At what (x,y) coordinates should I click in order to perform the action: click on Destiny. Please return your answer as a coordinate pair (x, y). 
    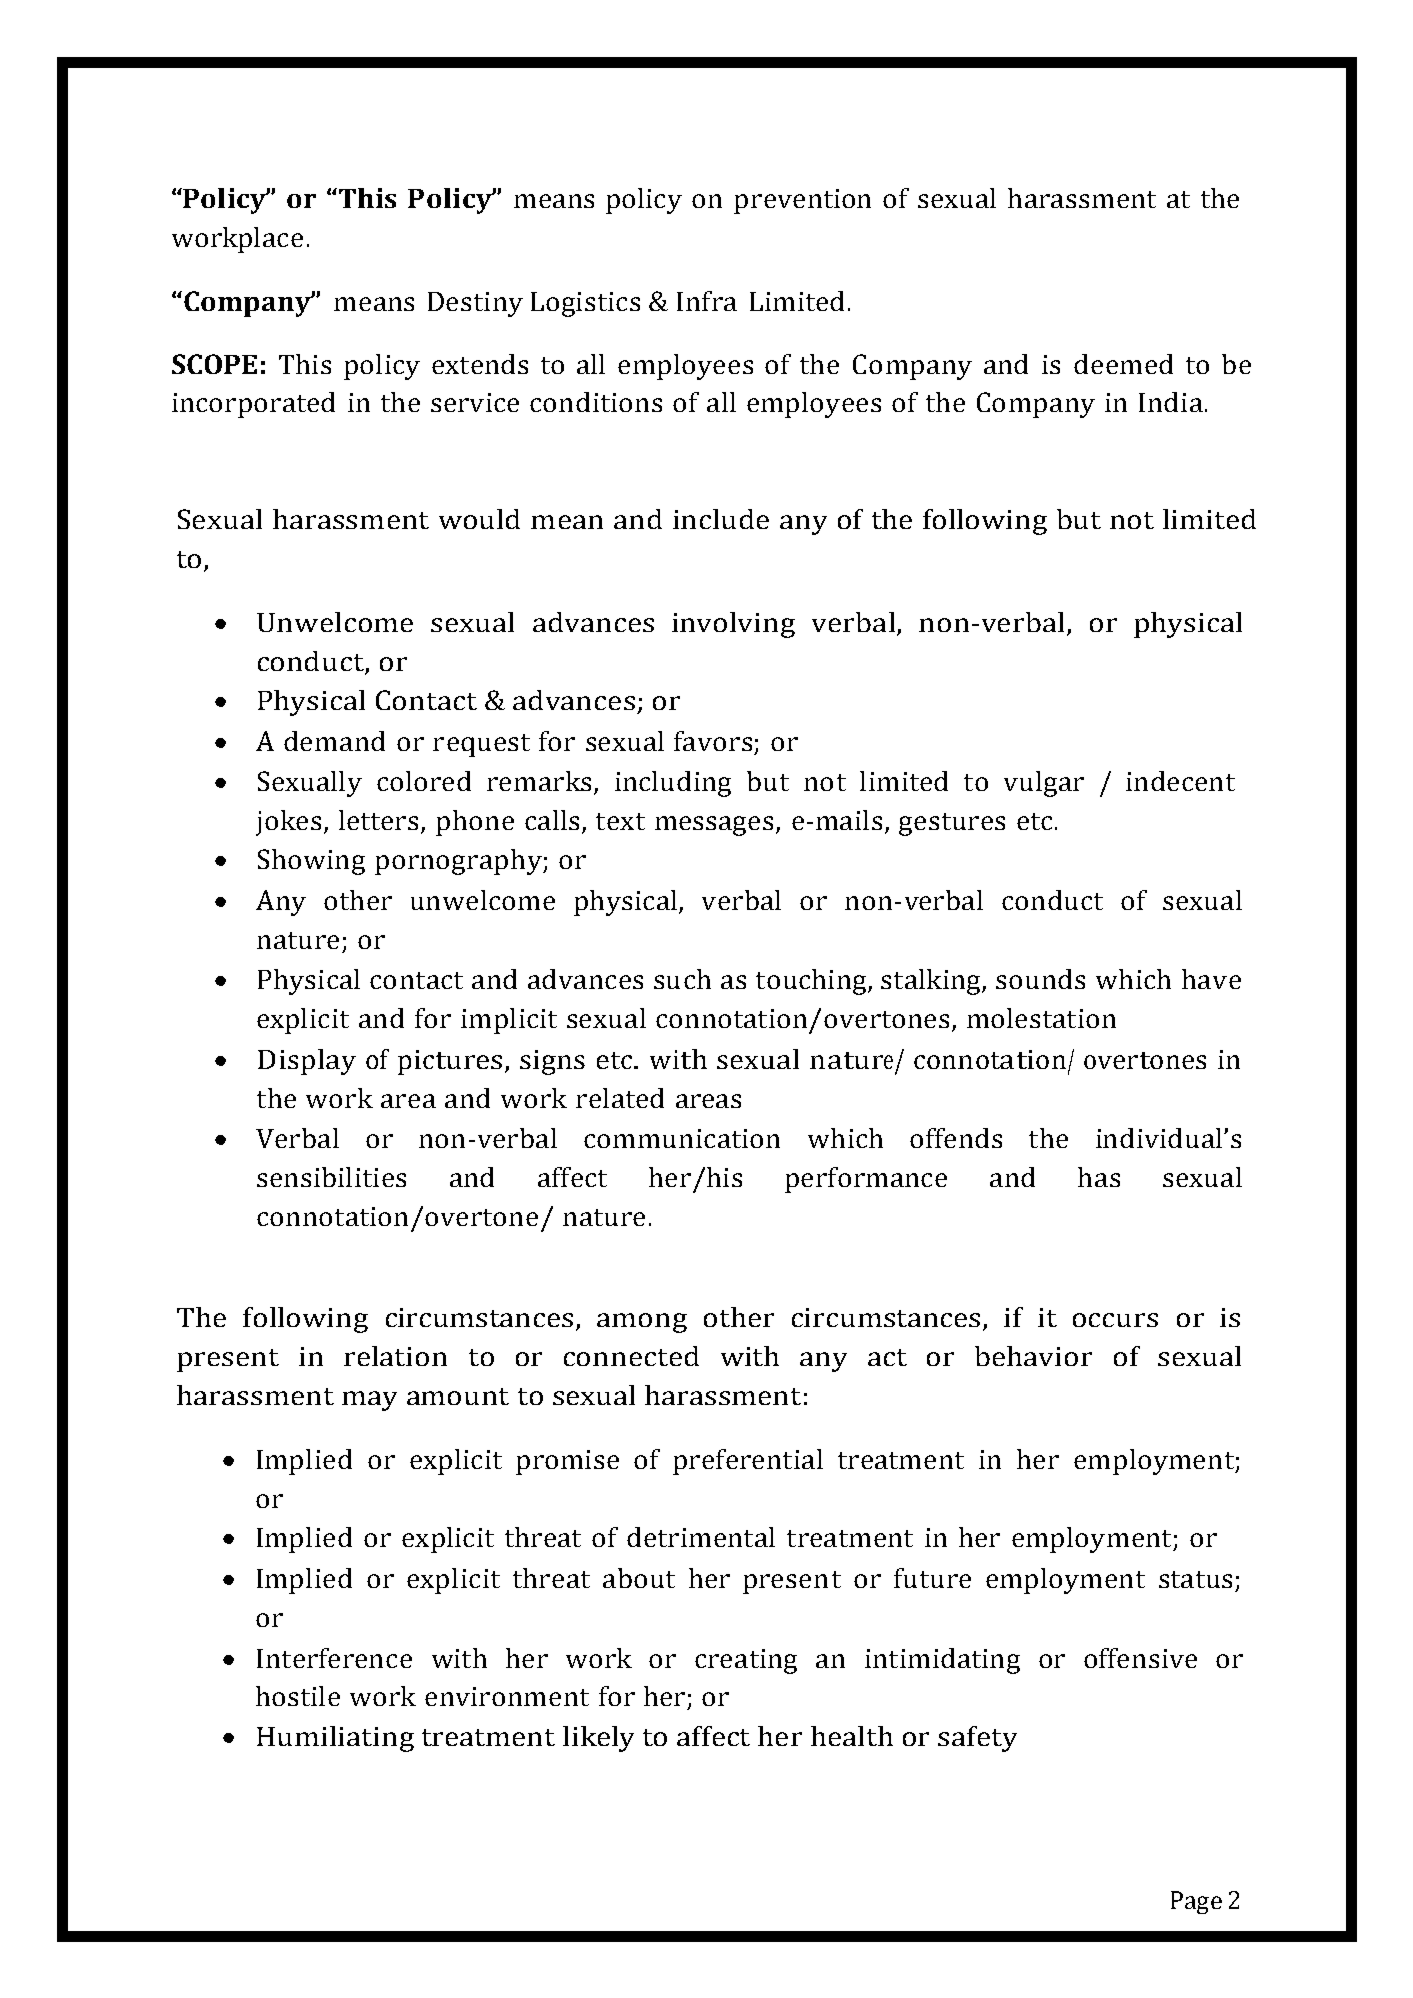
    Looking at the image, I should click on (475, 304).
